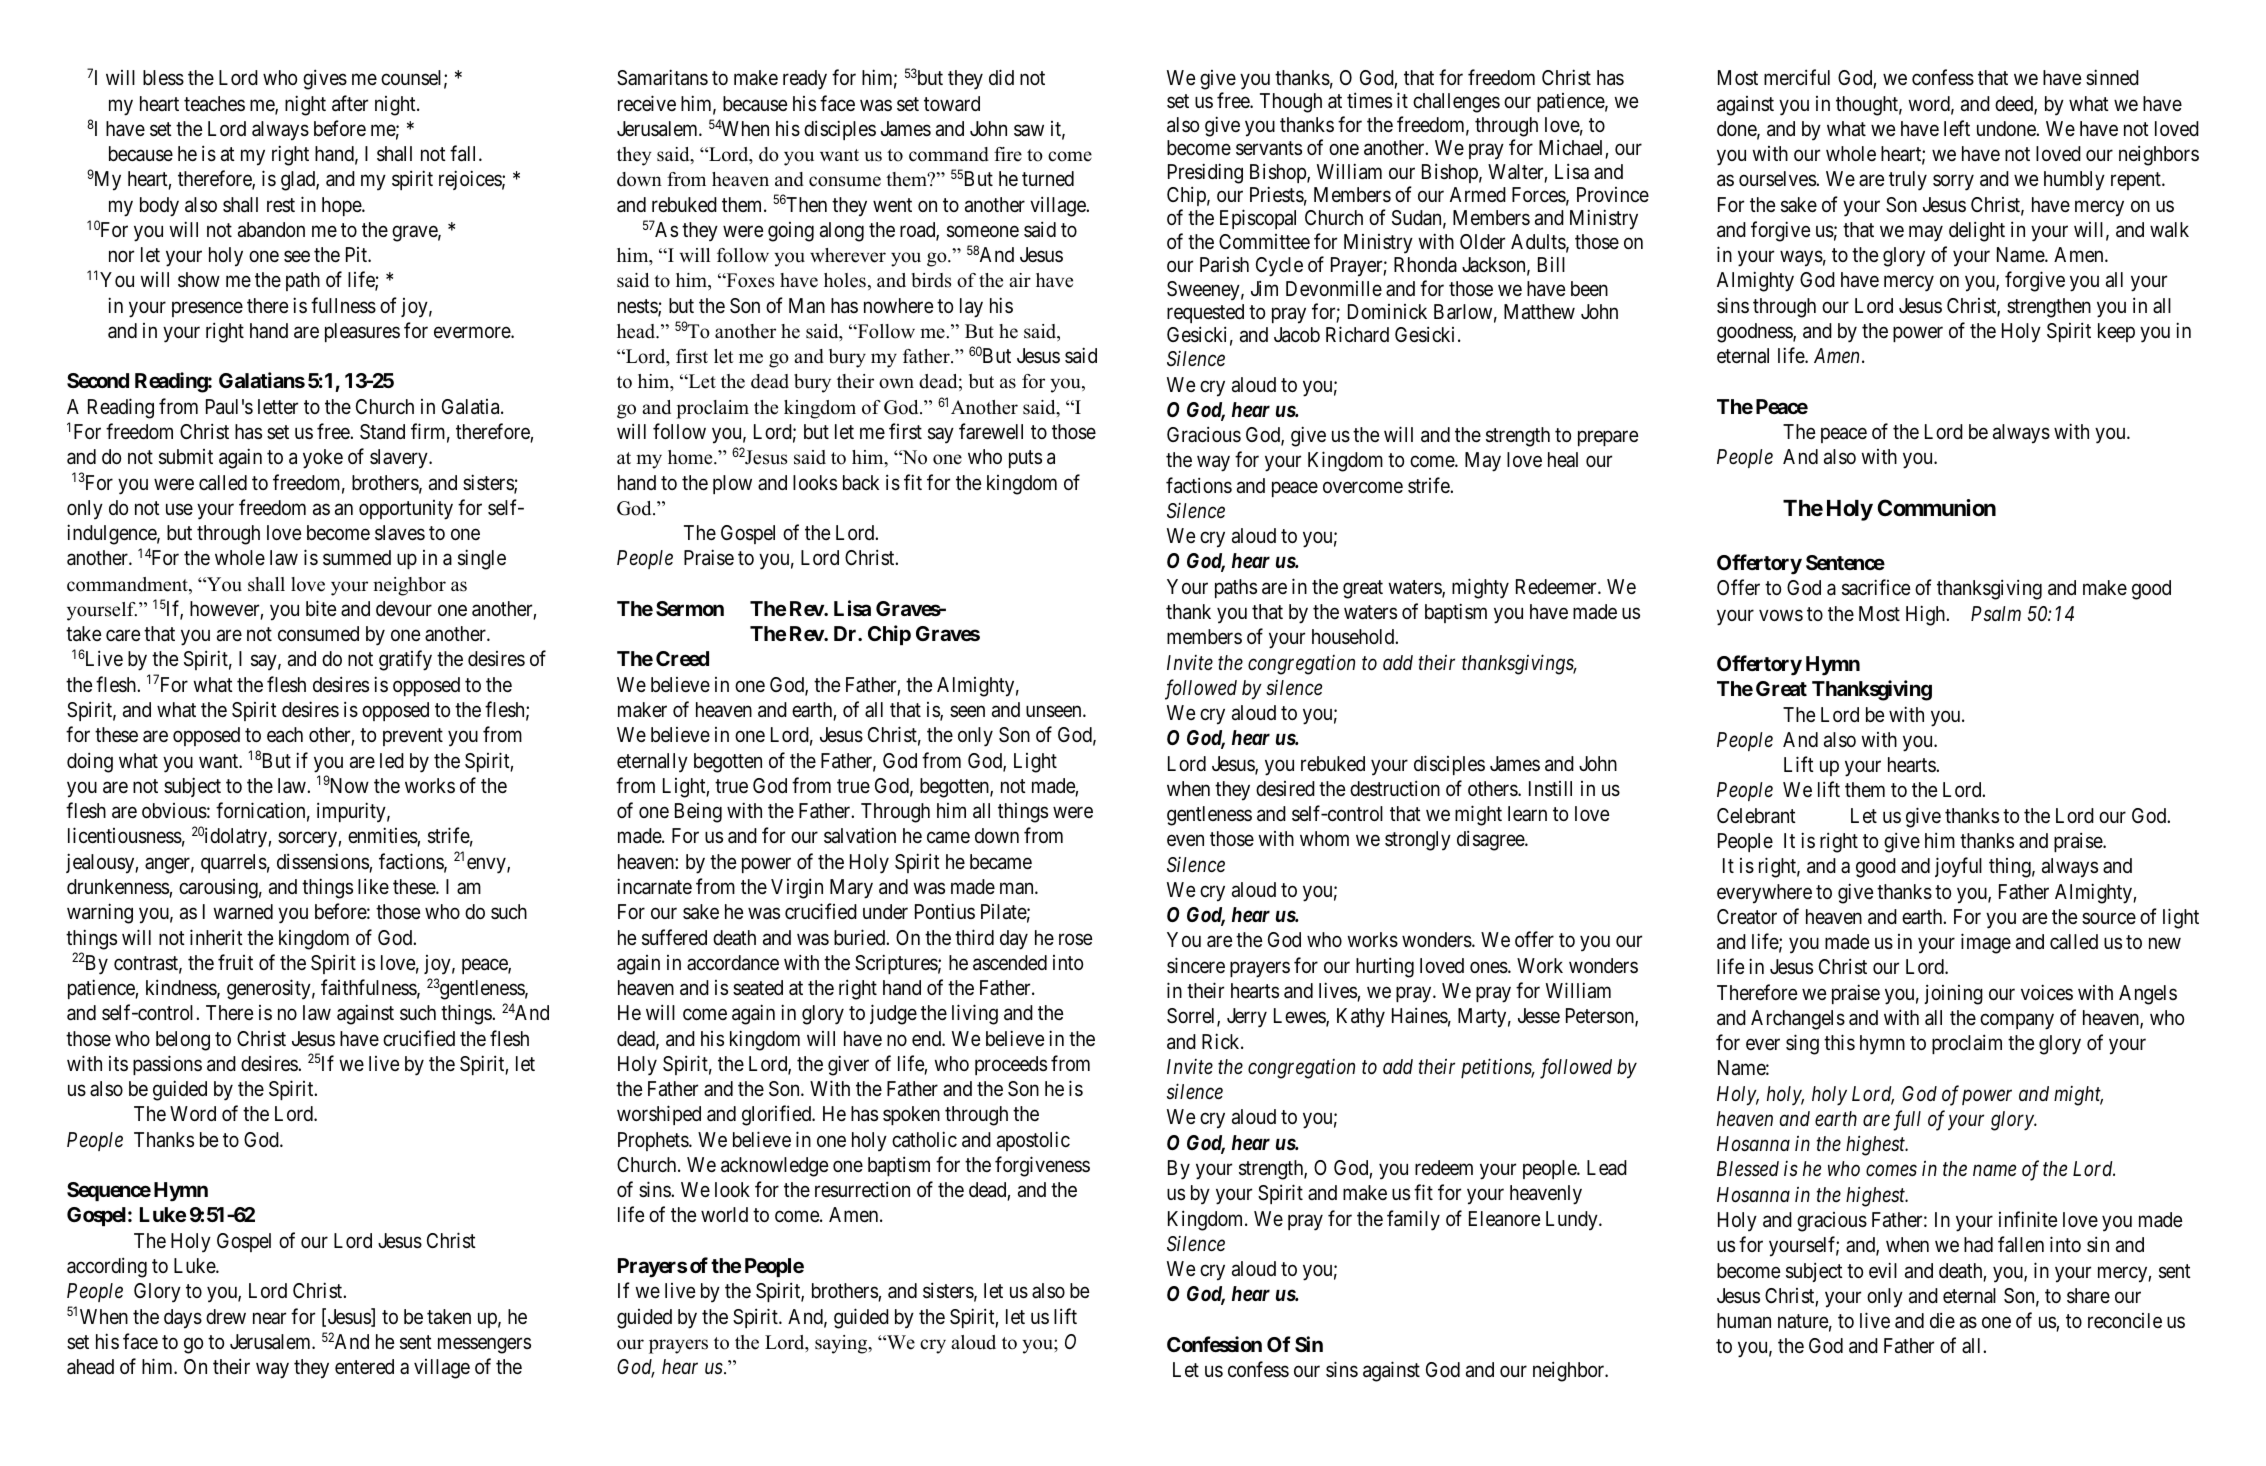 This screenshot has height=1466, width=2266. What do you see at coordinates (1029, 130) in the screenshot?
I see `saw` at bounding box center [1029, 130].
